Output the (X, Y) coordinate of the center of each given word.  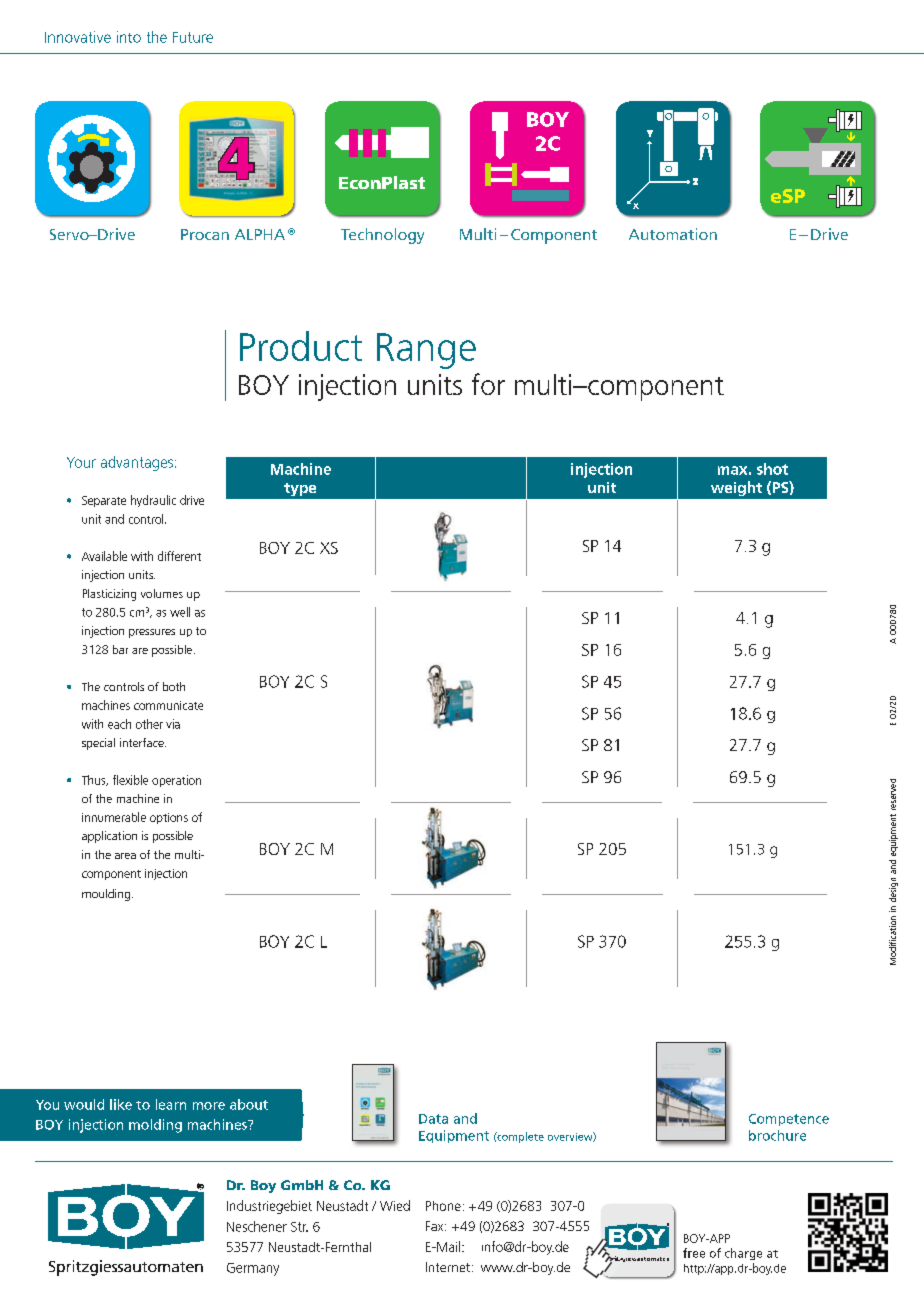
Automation (673, 234)
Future (193, 37)
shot (772, 469)
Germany (253, 1269)
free (694, 1253)
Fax (436, 1226)
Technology (382, 236)
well (180, 612)
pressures (152, 633)
